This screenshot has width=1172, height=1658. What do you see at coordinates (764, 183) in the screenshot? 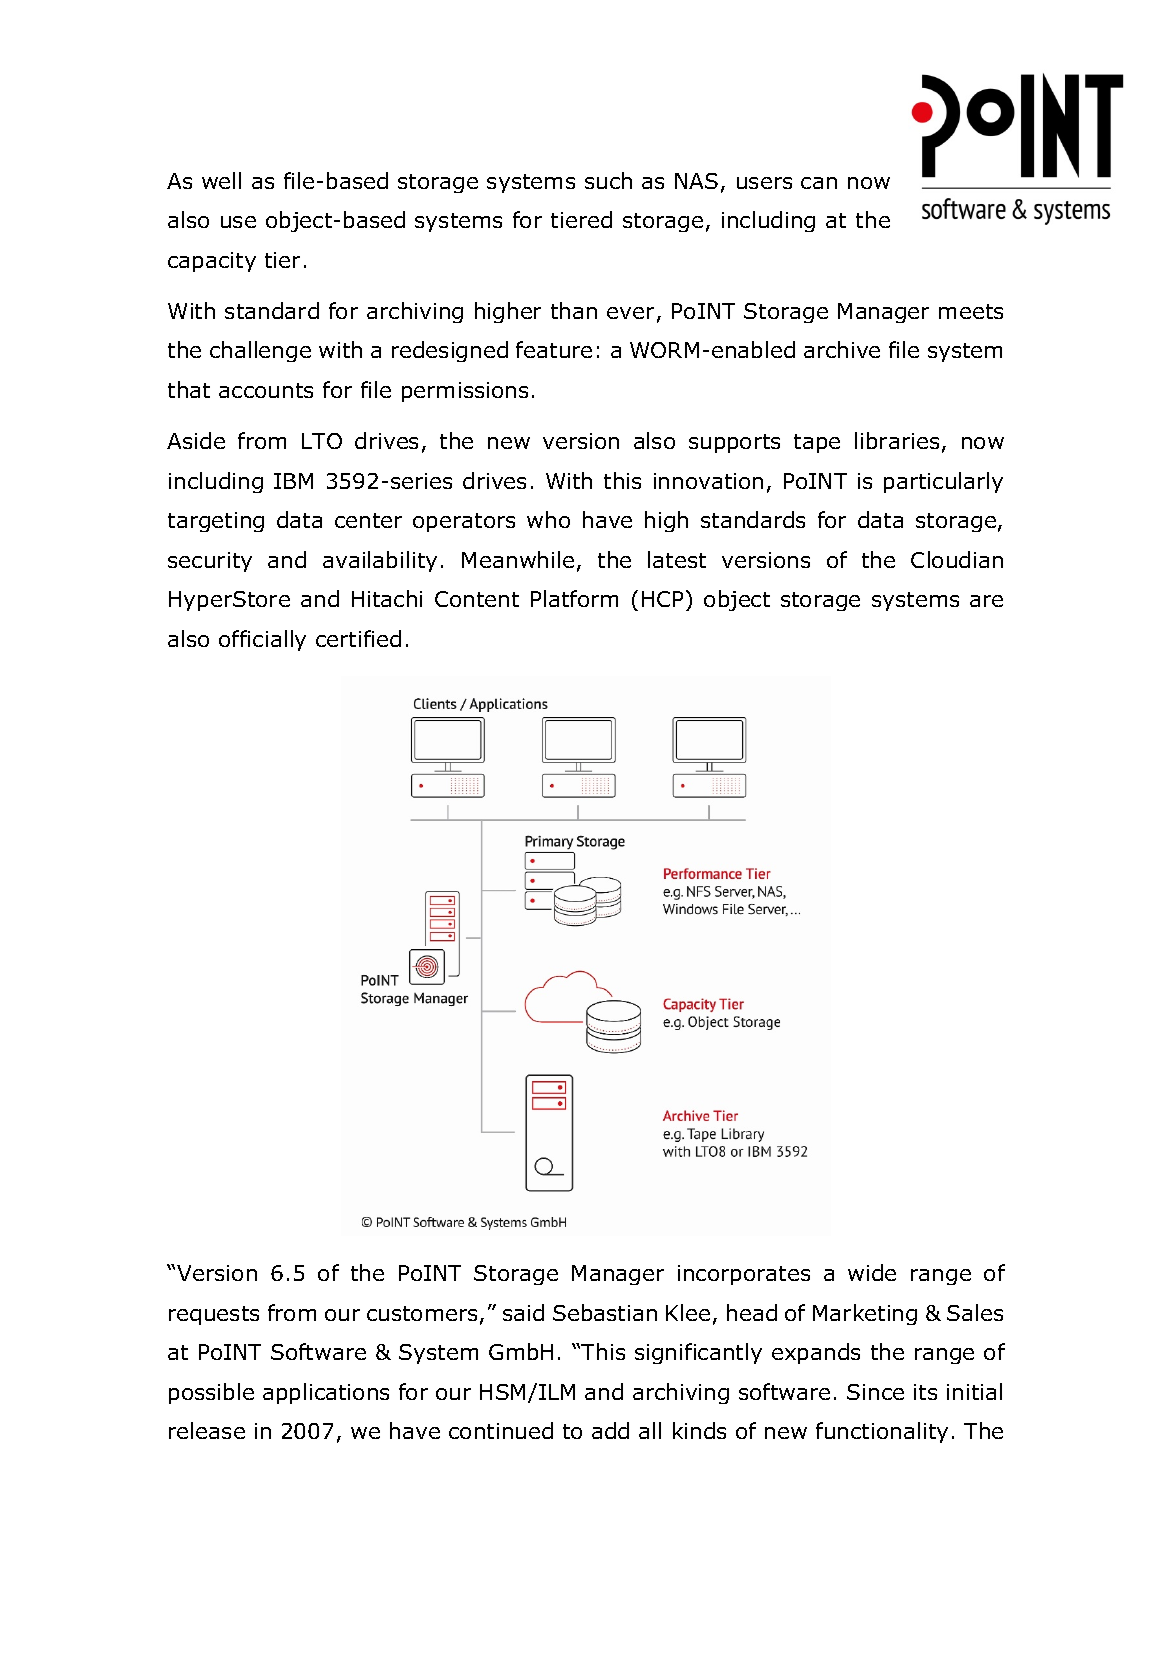
I see `users` at bounding box center [764, 183].
